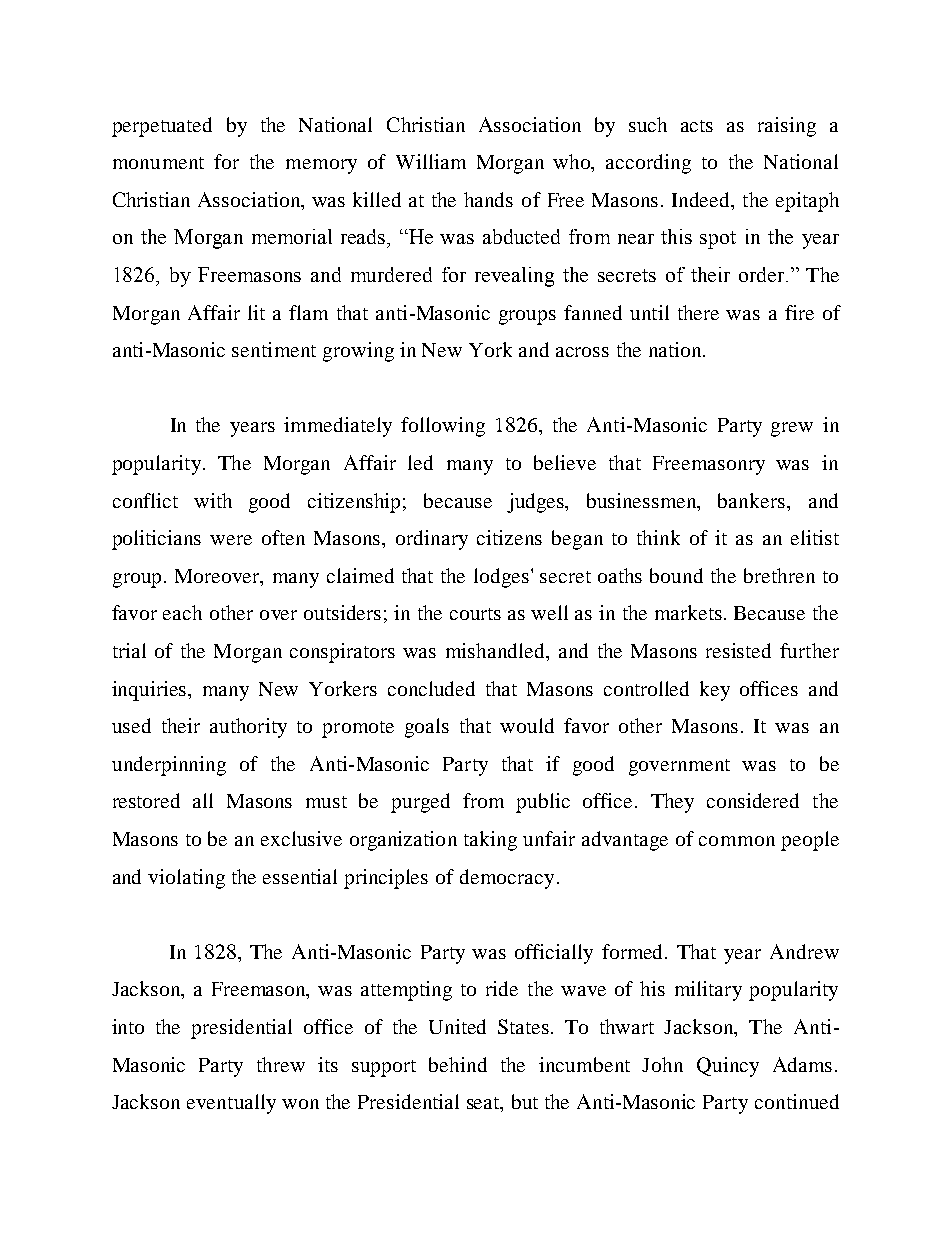 Image resolution: width=952 pixels, height=1233 pixels. Describe the element at coordinates (431, 161) in the screenshot. I see `William` at that location.
